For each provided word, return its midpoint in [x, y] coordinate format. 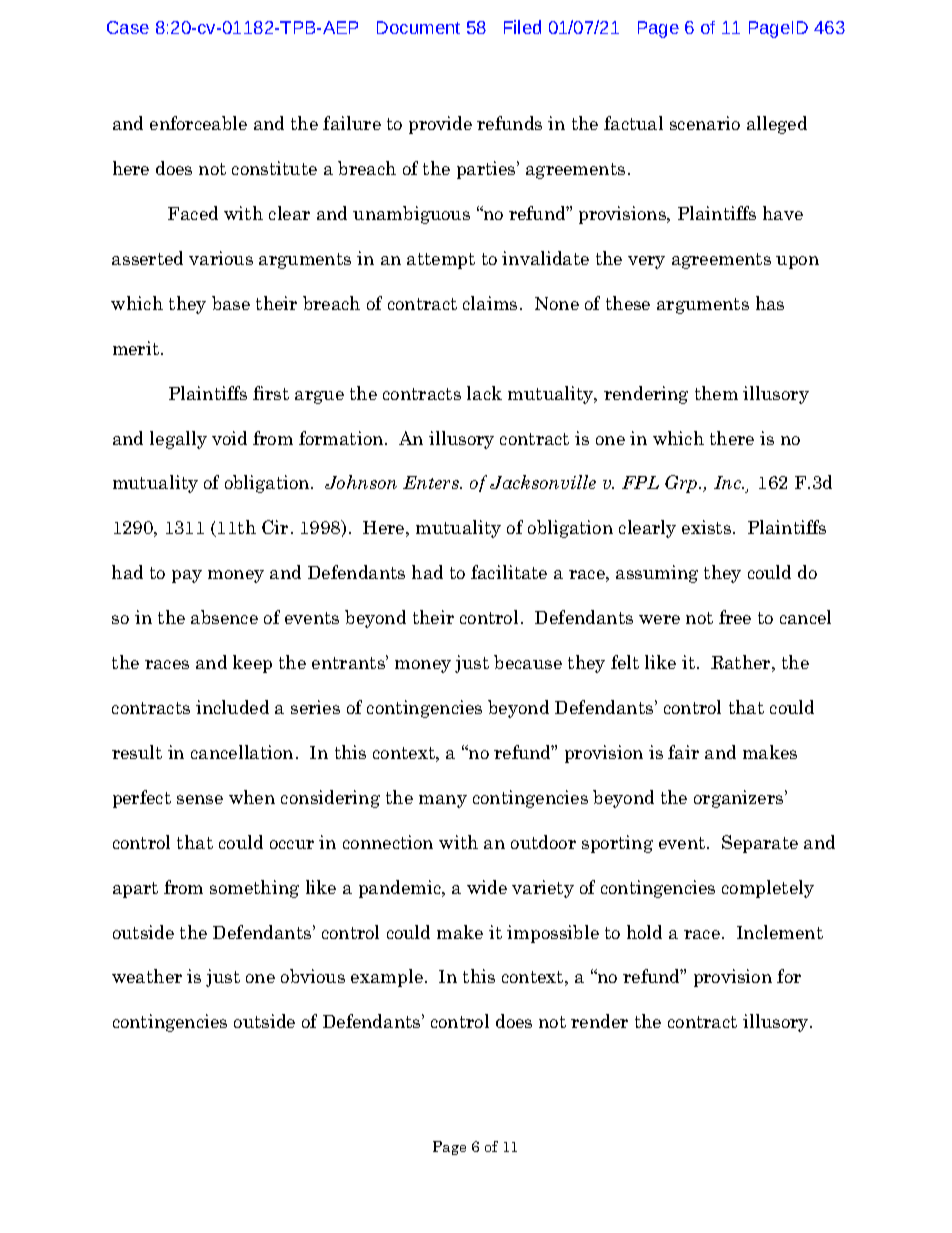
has [770, 303]
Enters [432, 482]
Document [418, 27]
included [232, 707]
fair [683, 752]
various [221, 258]
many [443, 801]
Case [128, 27]
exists [706, 527]
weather [147, 976]
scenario [705, 123]
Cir [275, 527]
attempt [441, 261]
